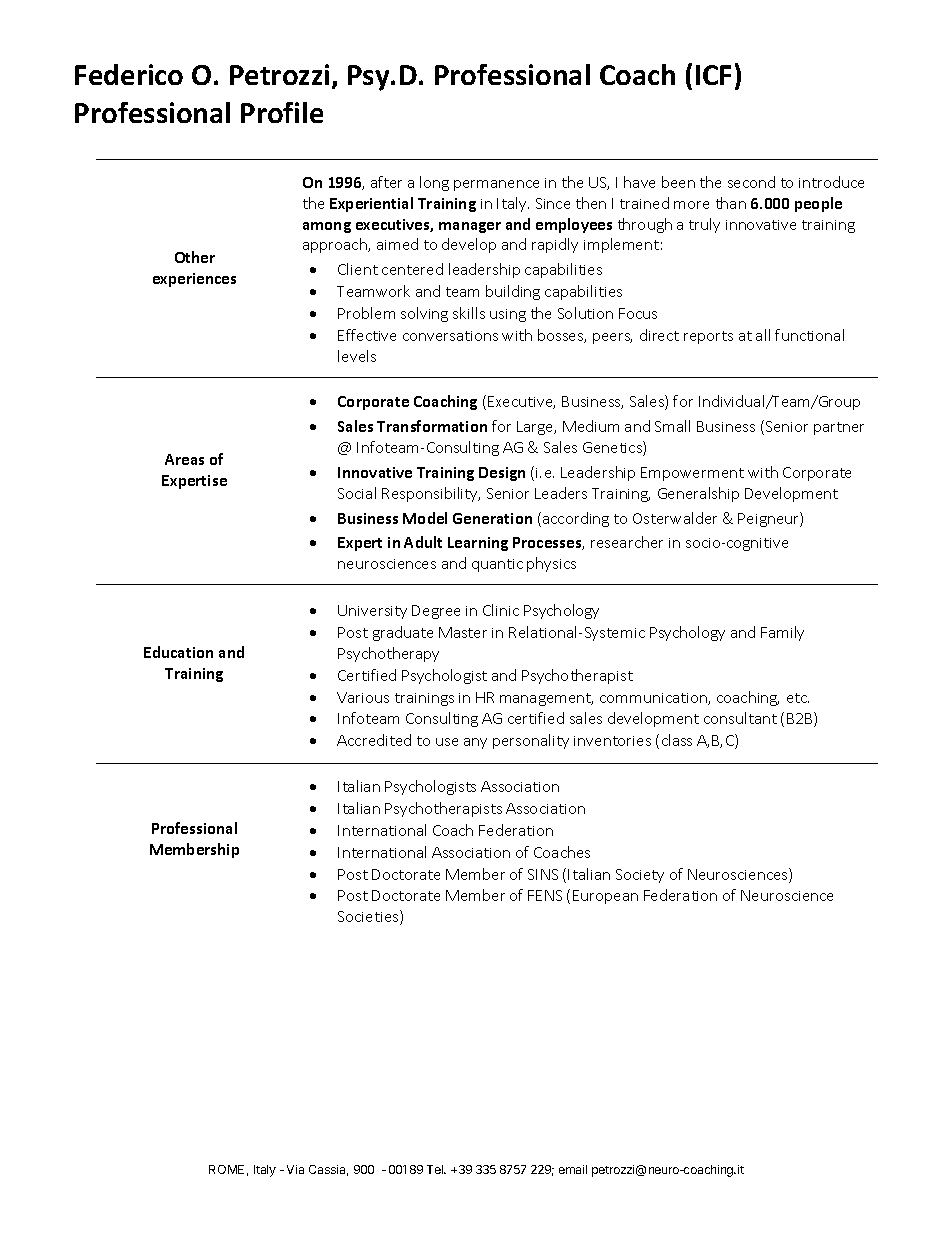 This screenshot has width=952, height=1233. I want to click on email, so click(573, 1169).
